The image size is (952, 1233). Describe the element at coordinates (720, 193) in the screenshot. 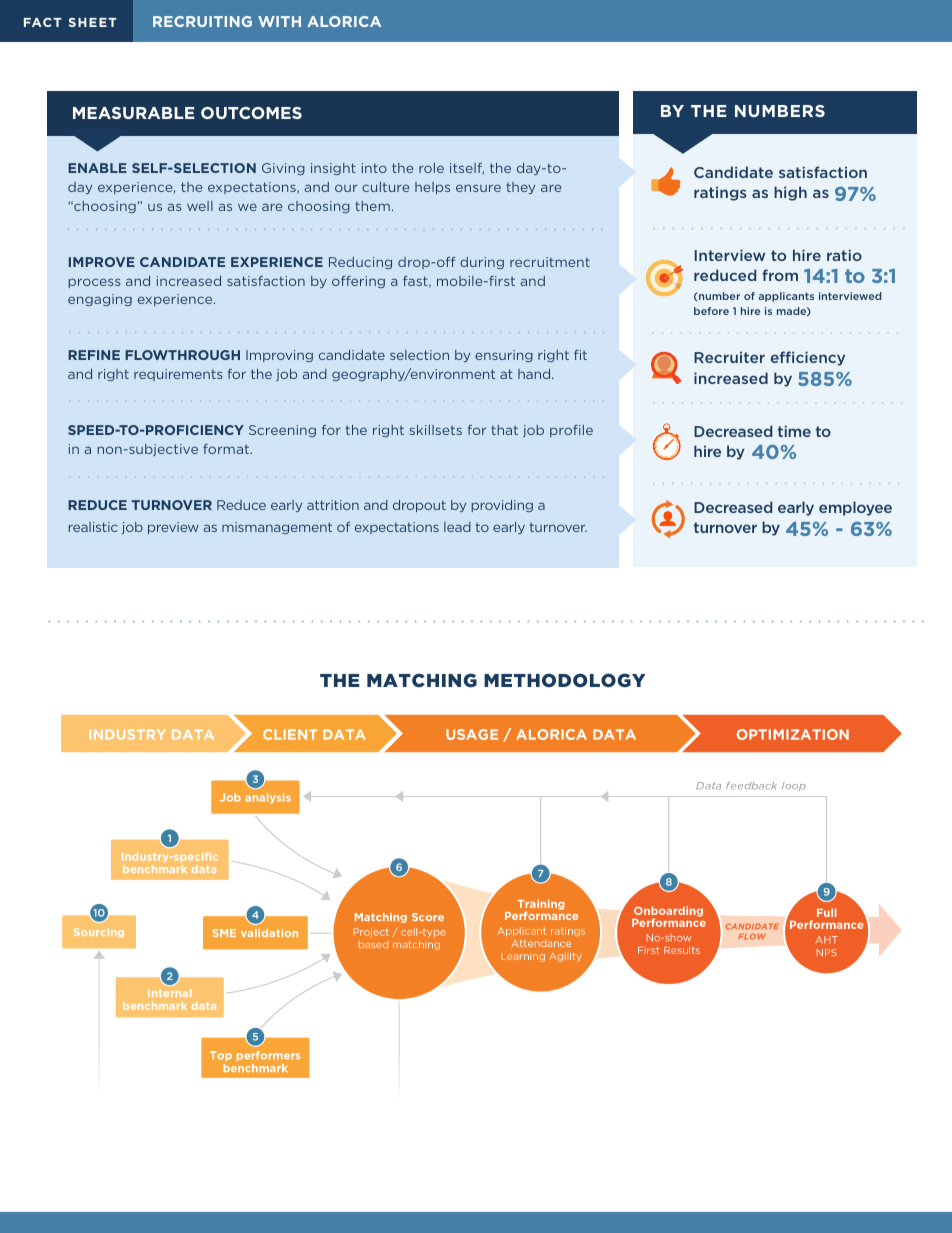

I see `ratings` at that location.
